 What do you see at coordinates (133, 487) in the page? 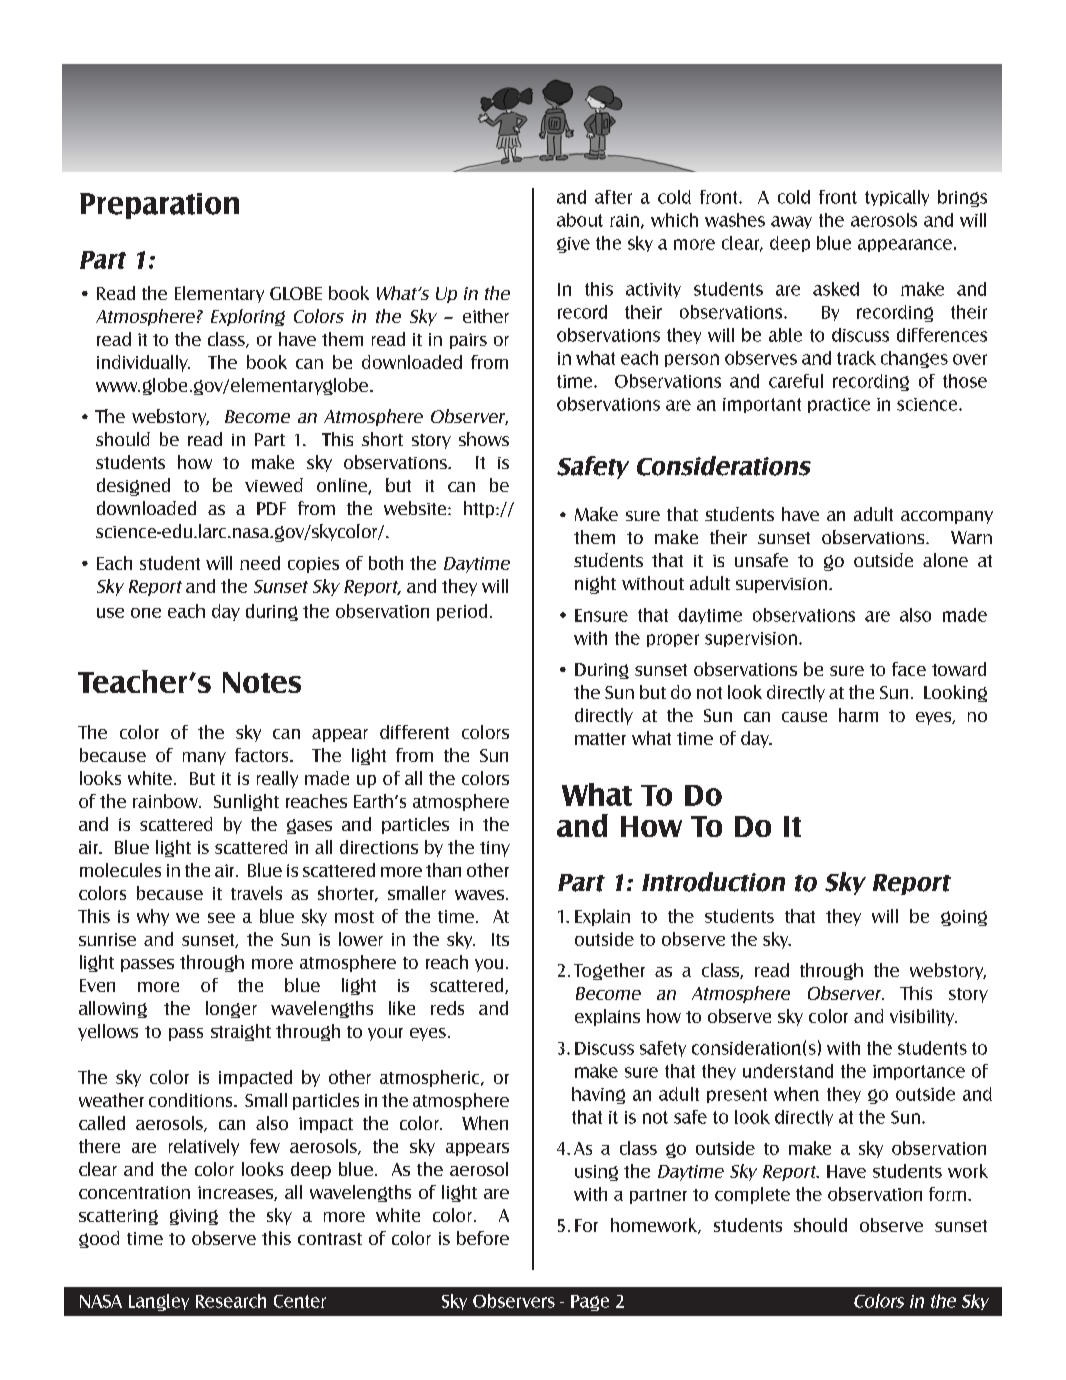
I see `designed` at bounding box center [133, 487].
